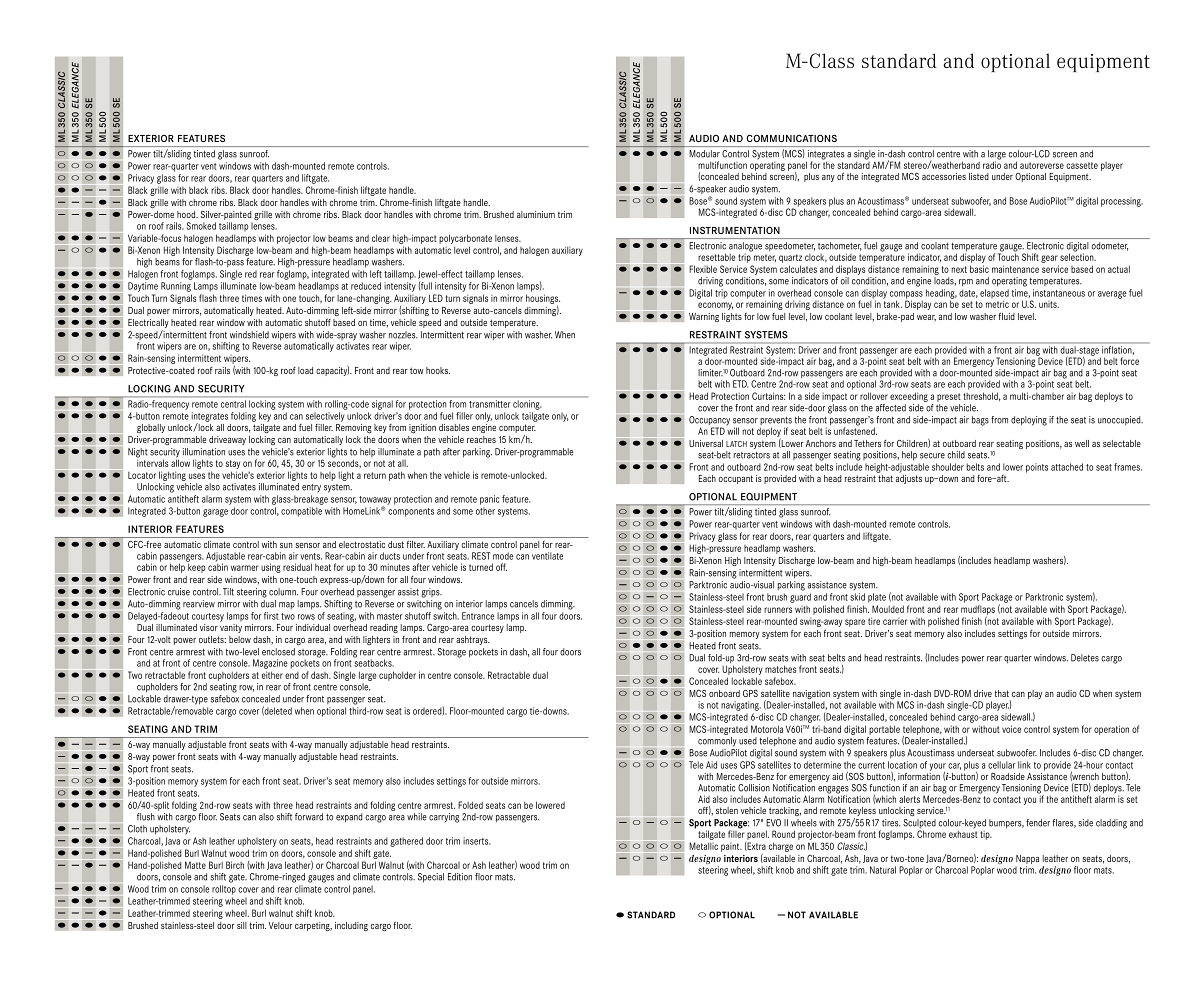 This document has height=984, width=1204. What do you see at coordinates (187, 214) in the document?
I see `hood` at bounding box center [187, 214].
